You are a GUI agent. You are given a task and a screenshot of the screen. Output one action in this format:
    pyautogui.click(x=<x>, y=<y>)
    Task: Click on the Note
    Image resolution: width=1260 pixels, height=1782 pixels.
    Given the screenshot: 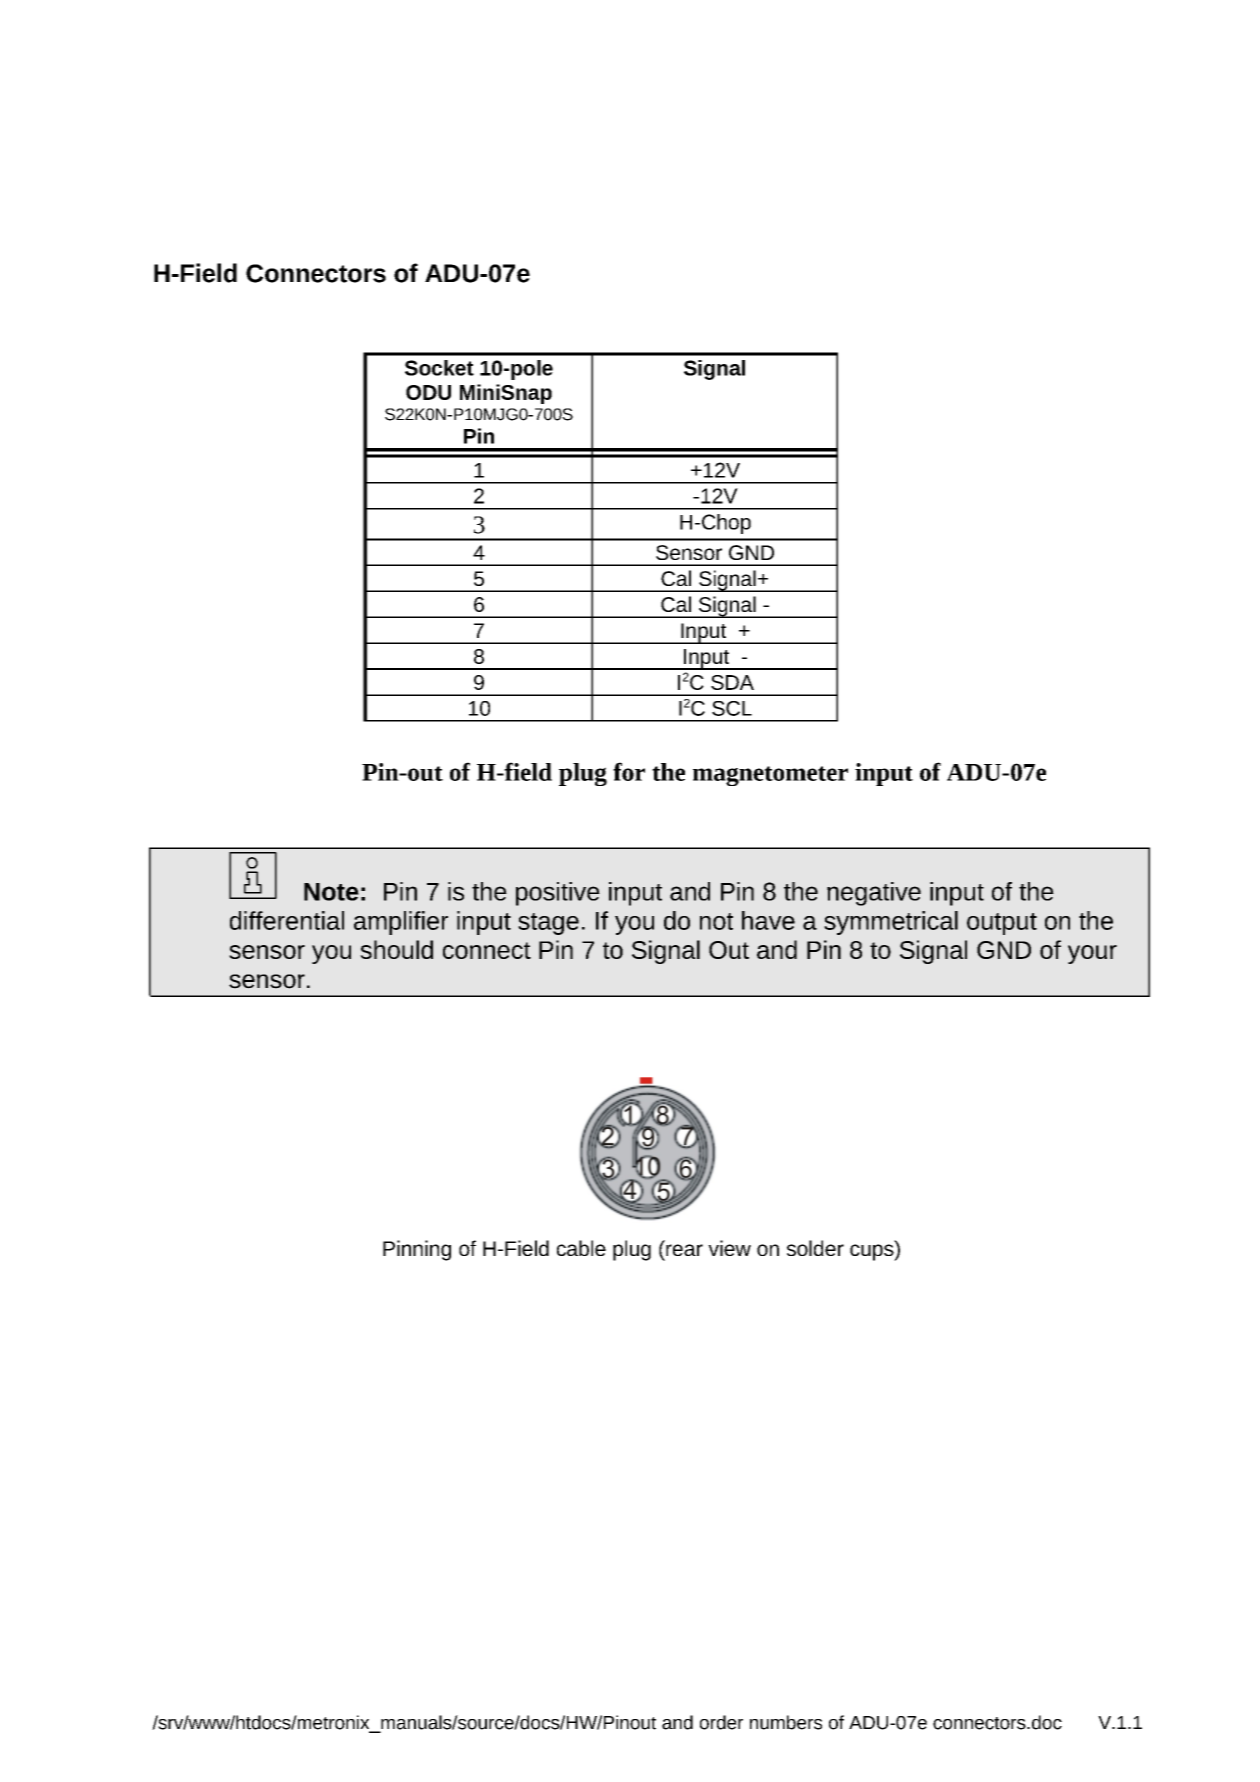 What is the action you would take?
    pyautogui.click(x=331, y=892)
